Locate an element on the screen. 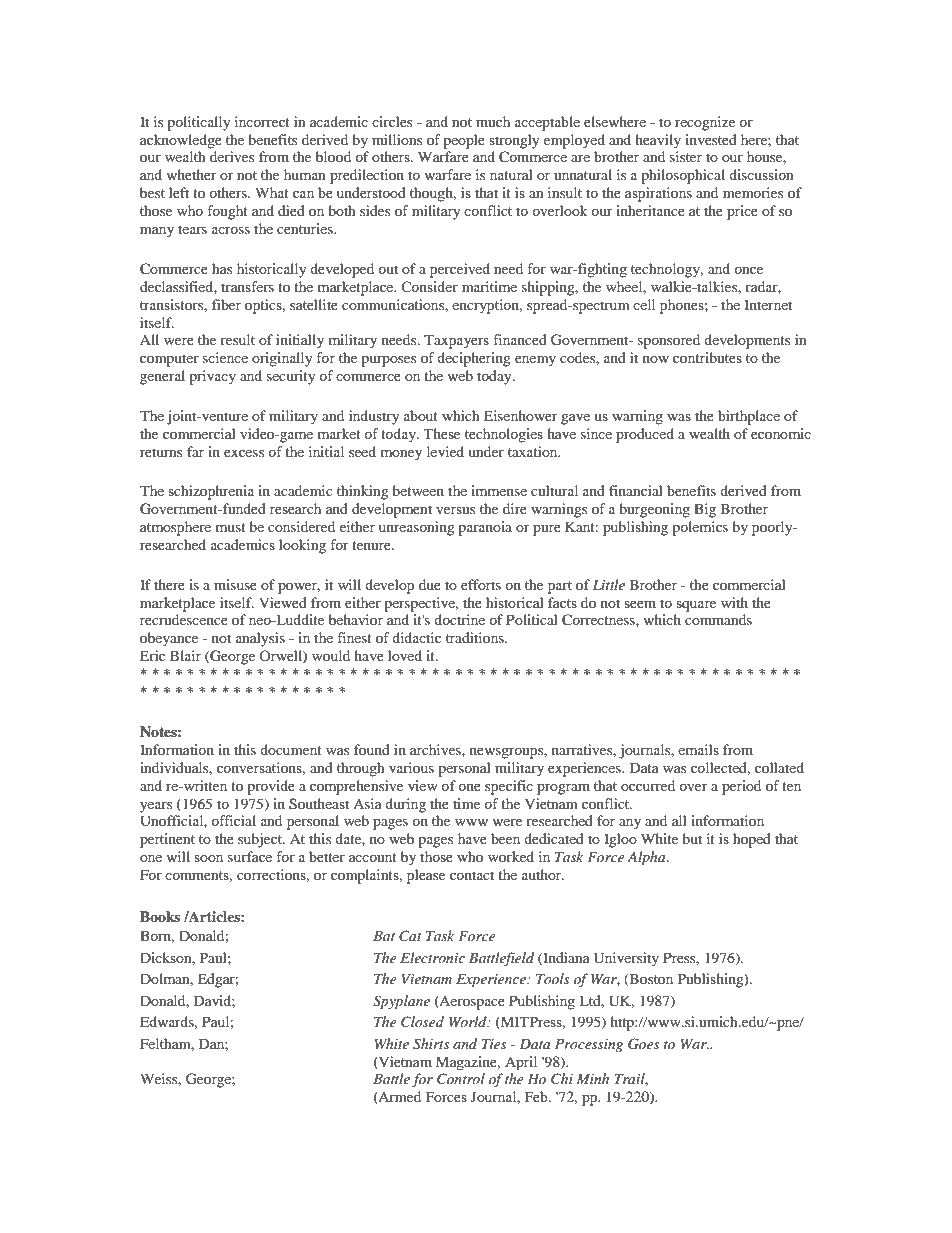 Image resolution: width=952 pixels, height=1233 pixels. Goes is located at coordinates (644, 1044).
